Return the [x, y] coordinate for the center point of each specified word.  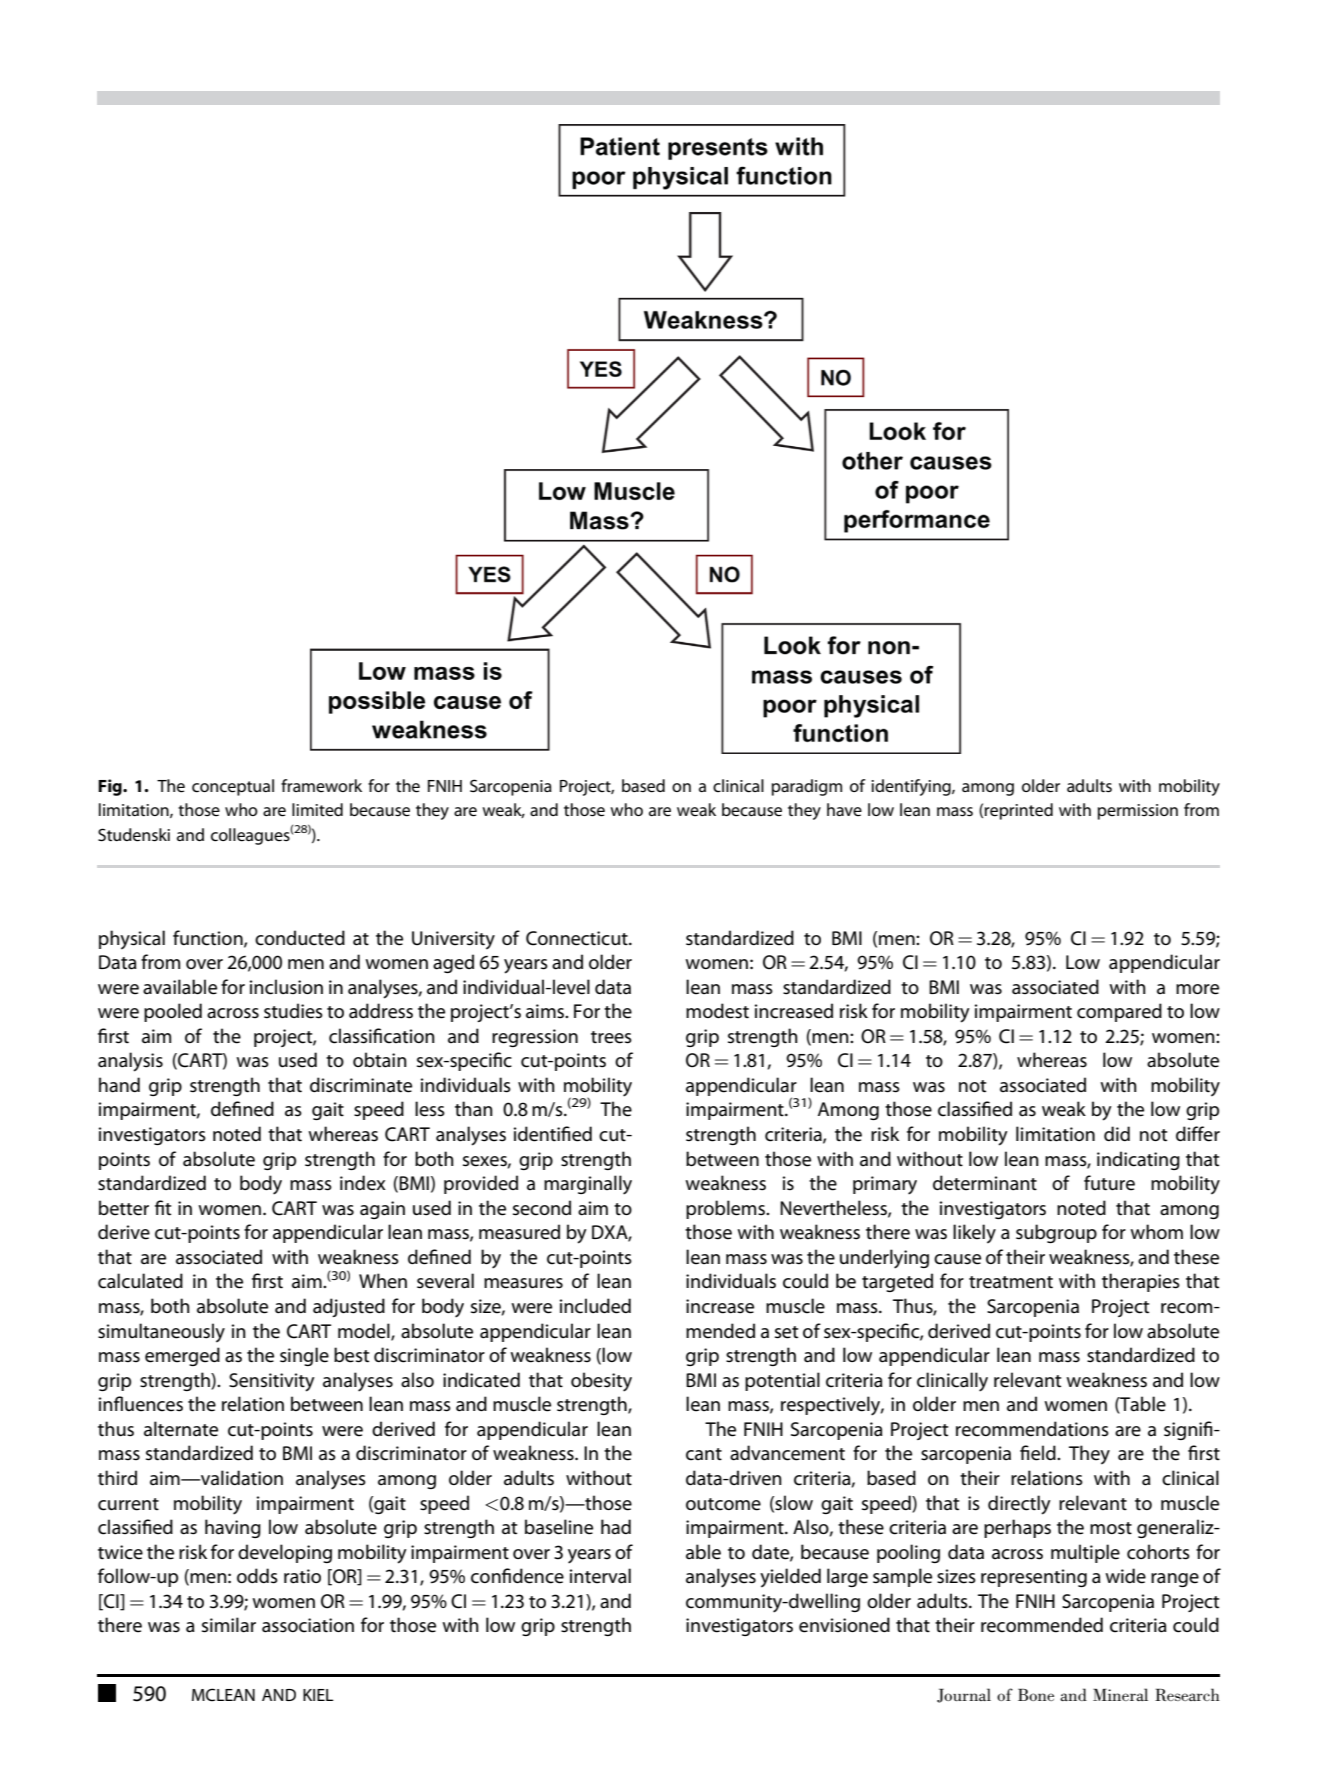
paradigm [807, 787]
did [1117, 1133]
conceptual [233, 787]
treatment [1011, 1282]
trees [611, 1037]
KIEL [318, 1695]
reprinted [1019, 811]
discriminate [361, 1085]
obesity [601, 1382]
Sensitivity [272, 1382]
